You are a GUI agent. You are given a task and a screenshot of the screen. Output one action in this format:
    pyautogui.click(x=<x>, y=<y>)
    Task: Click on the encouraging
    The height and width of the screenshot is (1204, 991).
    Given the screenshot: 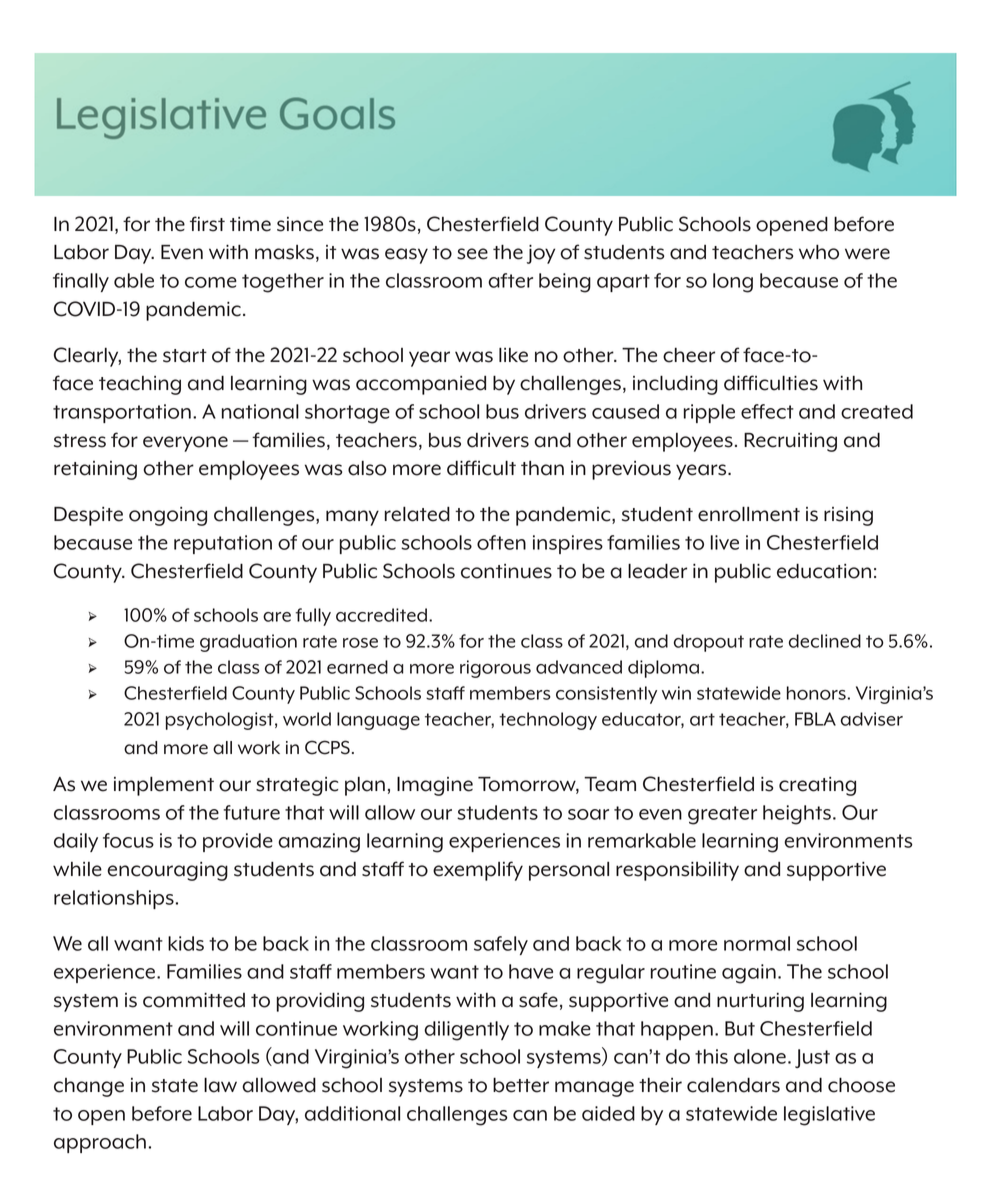 What is the action you would take?
    pyautogui.click(x=167, y=871)
